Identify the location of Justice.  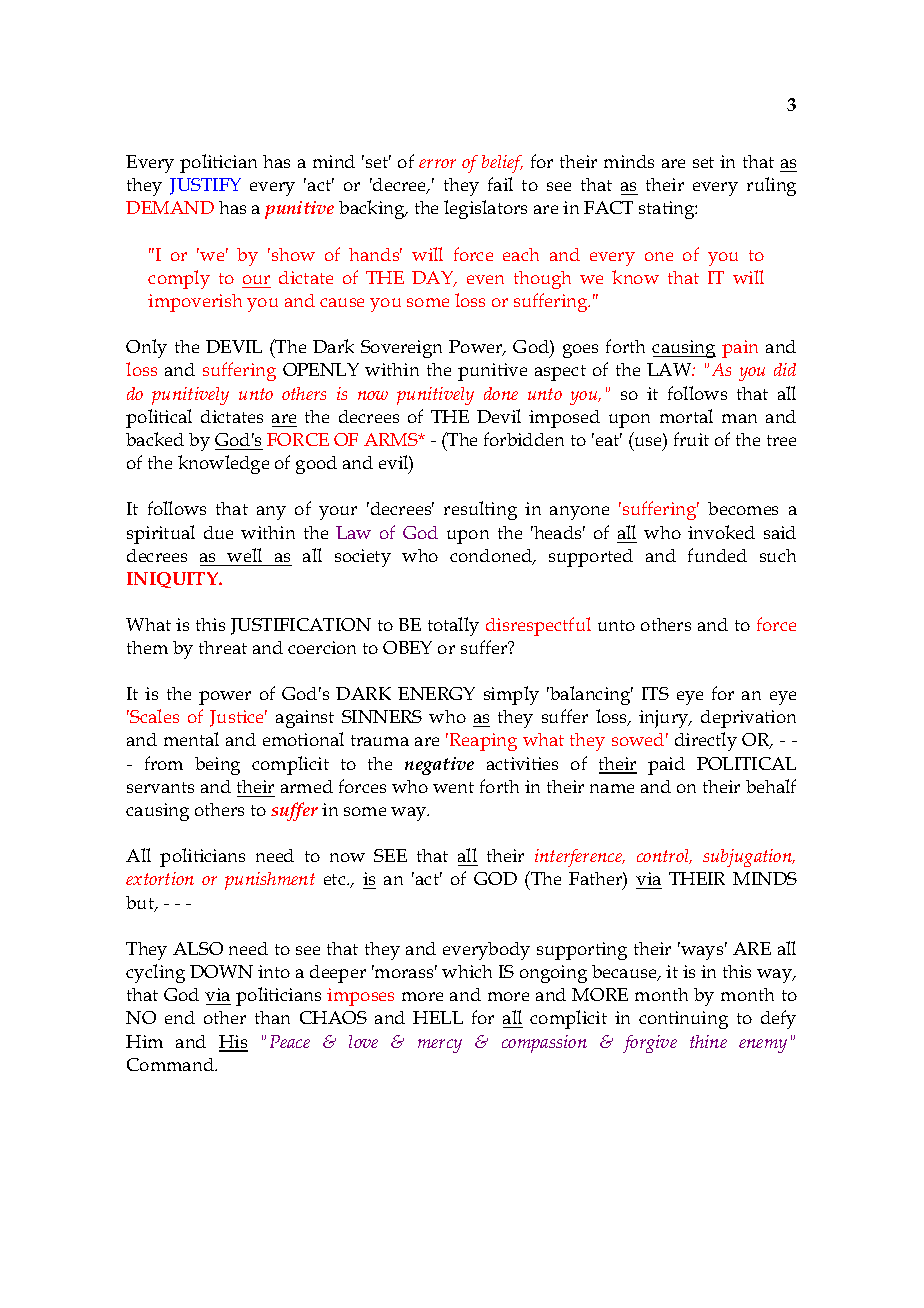
(238, 718).
